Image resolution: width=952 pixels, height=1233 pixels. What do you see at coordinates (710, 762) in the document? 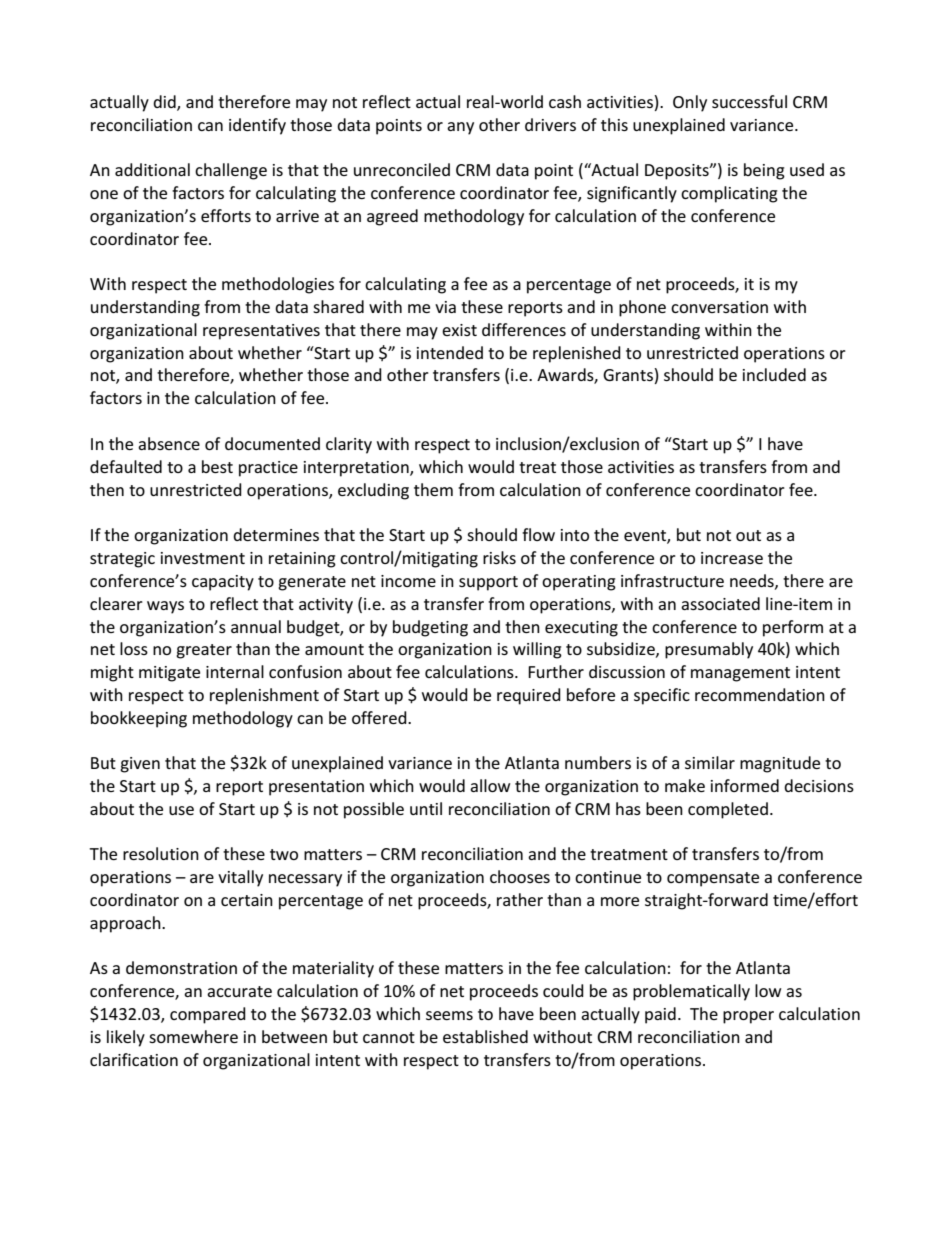
I see `similar` at bounding box center [710, 762].
